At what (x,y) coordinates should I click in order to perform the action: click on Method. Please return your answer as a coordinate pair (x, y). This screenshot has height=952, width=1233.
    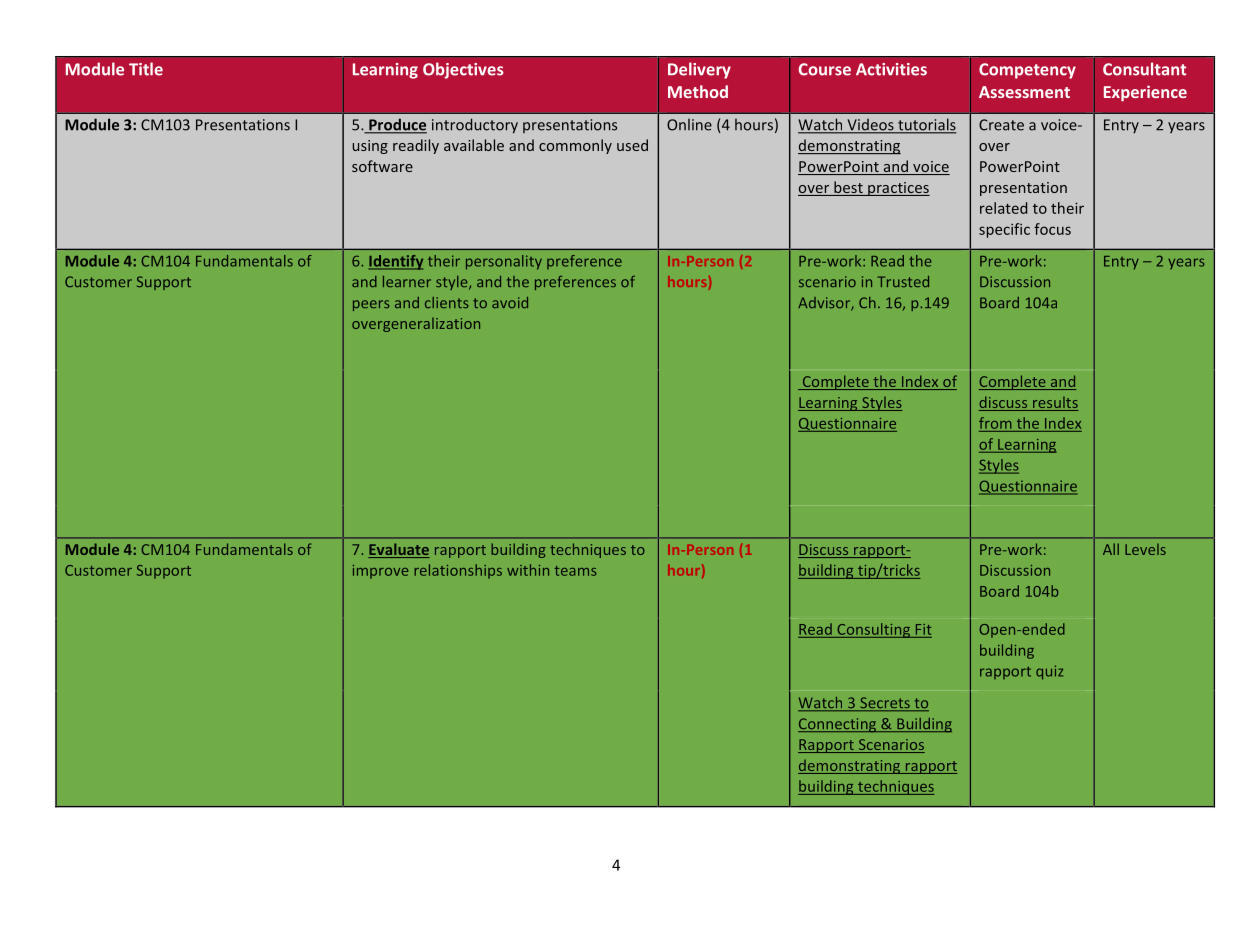
    Looking at the image, I should click on (698, 91).
